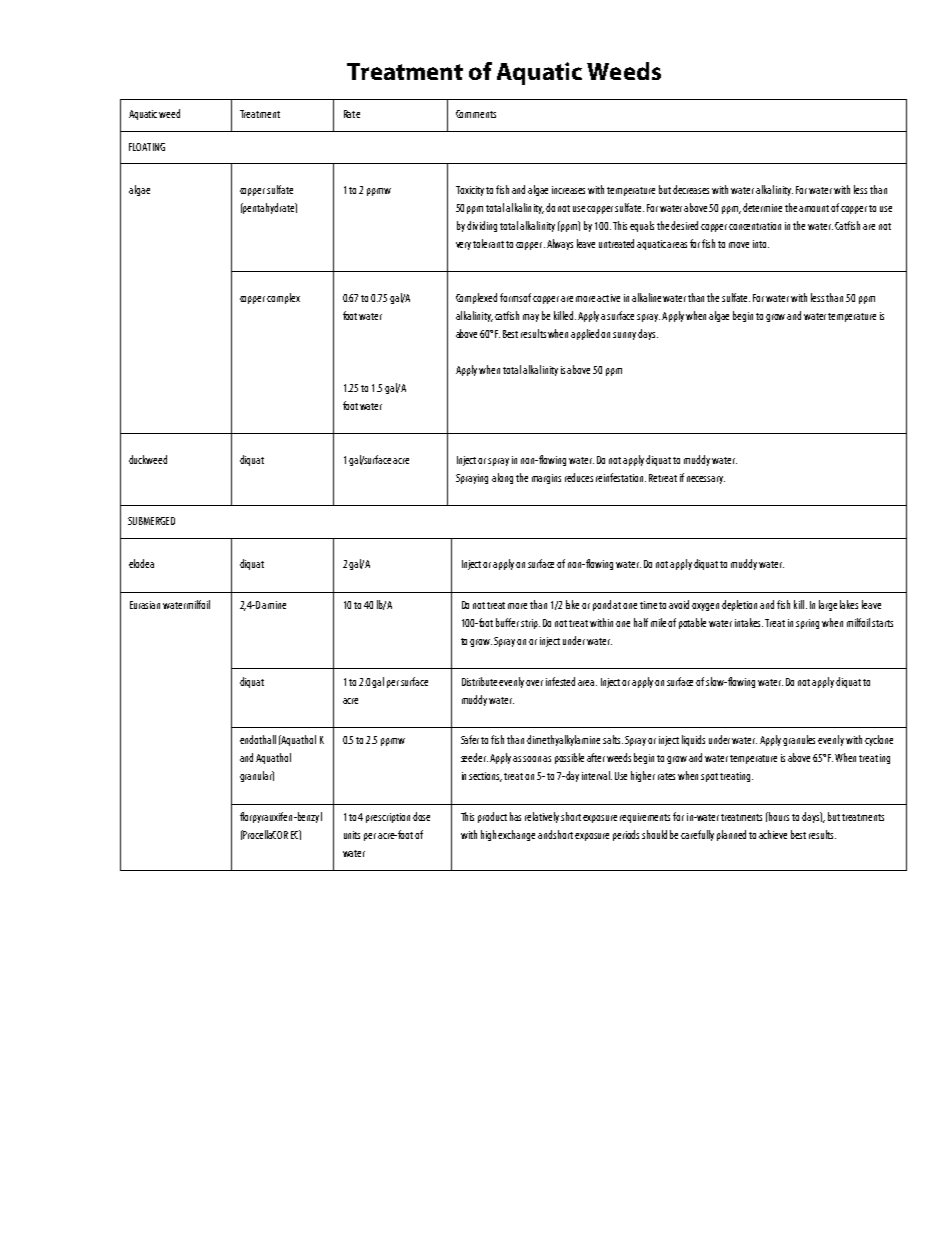 This screenshot has width=952, height=1233. Describe the element at coordinates (257, 776) in the screenshot. I see `granular` at that location.
